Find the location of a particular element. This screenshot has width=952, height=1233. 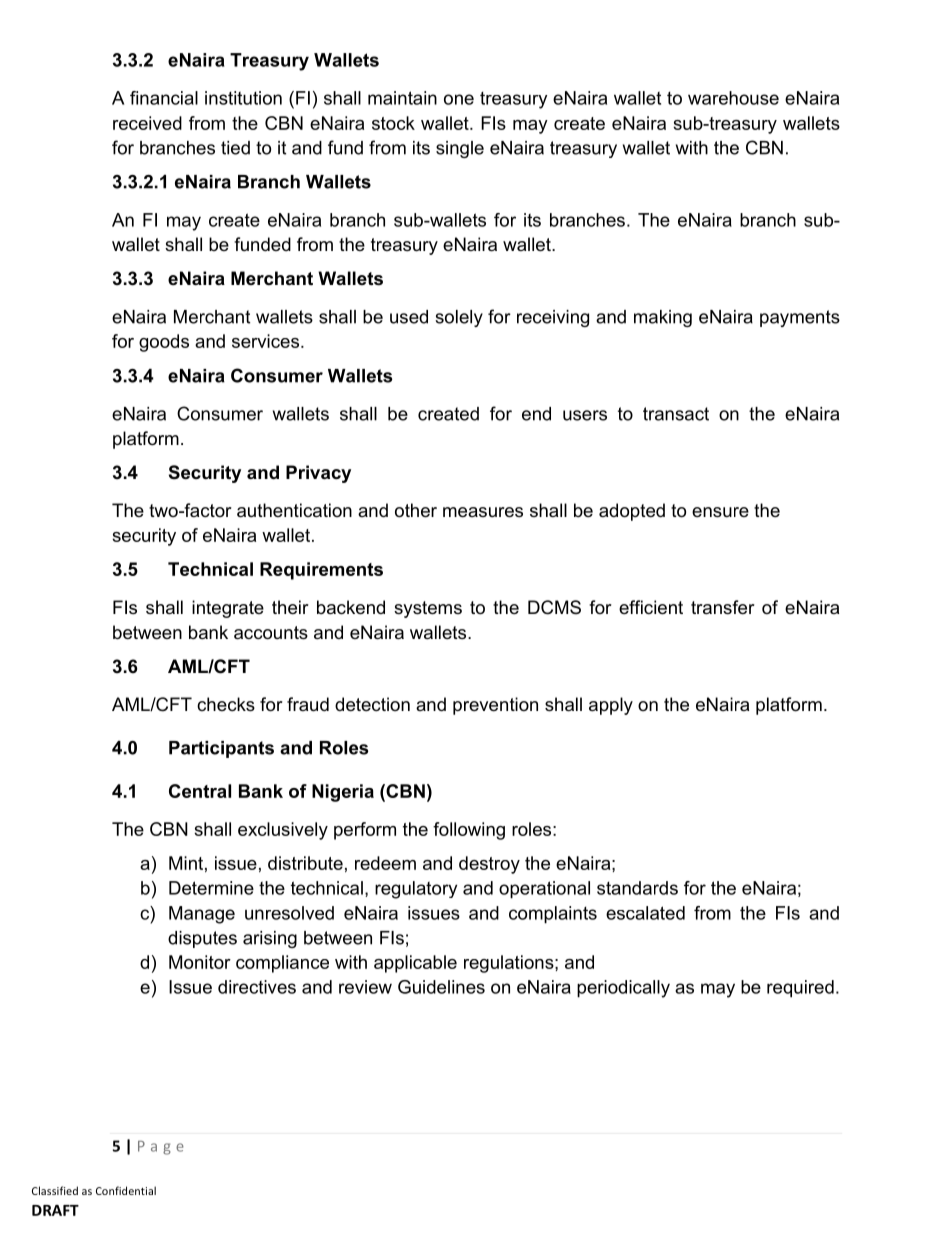

warehouse is located at coordinates (733, 98).
